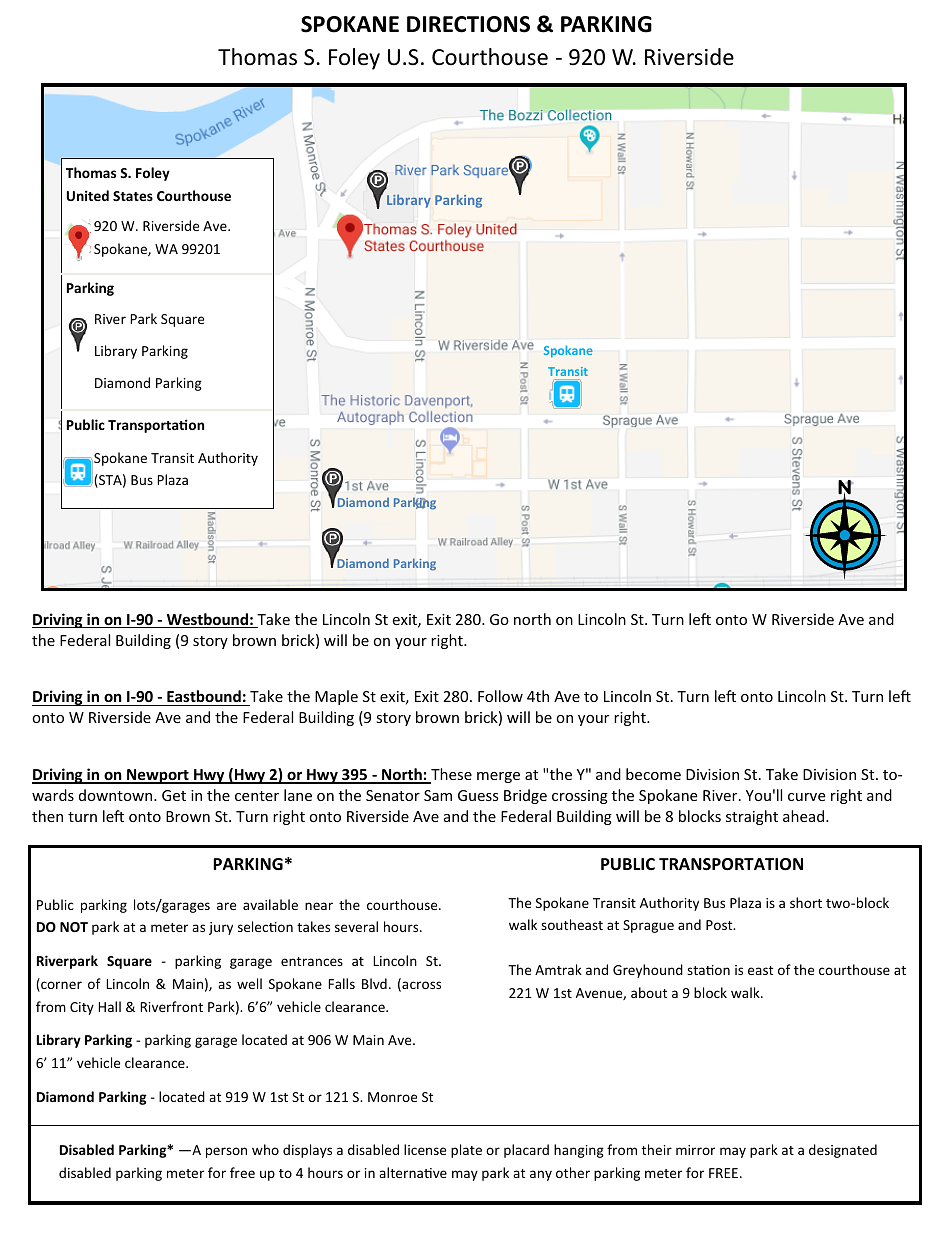 The height and width of the document is (1233, 952). I want to click on become, so click(653, 774).
